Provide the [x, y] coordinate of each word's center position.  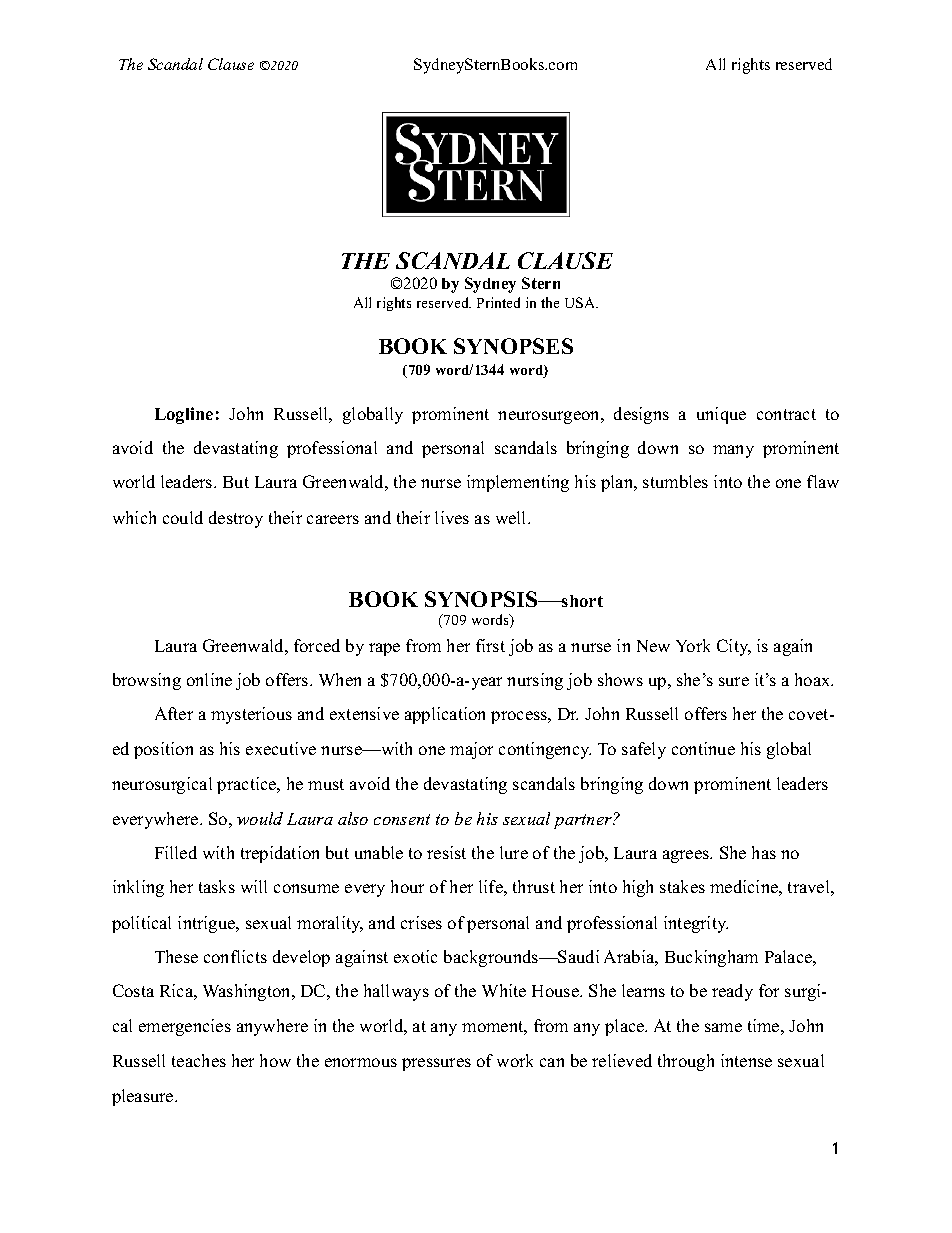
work [515, 1060]
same [723, 1027]
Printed [498, 302]
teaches [199, 1060]
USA [581, 302]
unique [721, 415]
